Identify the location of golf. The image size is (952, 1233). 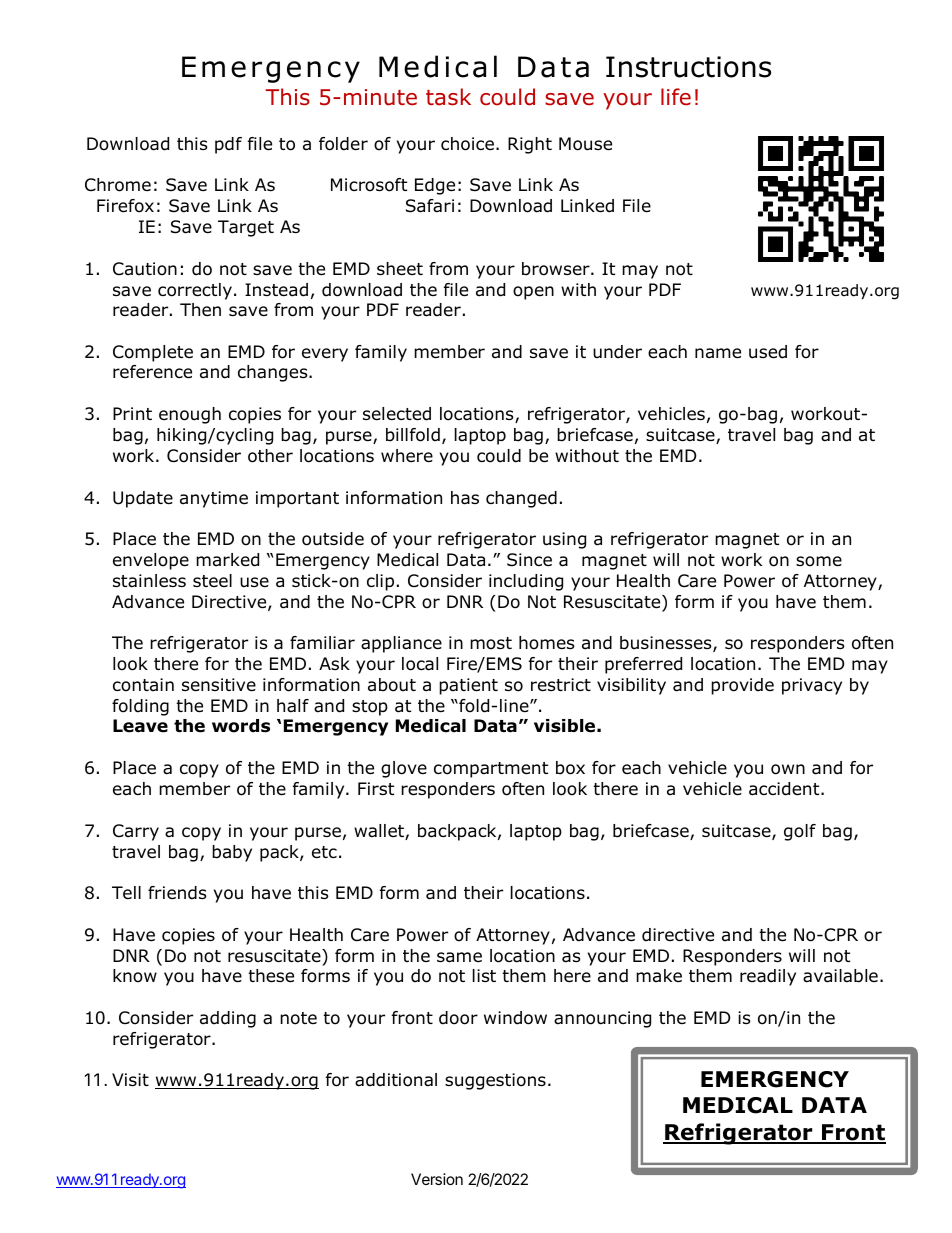
(800, 832).
